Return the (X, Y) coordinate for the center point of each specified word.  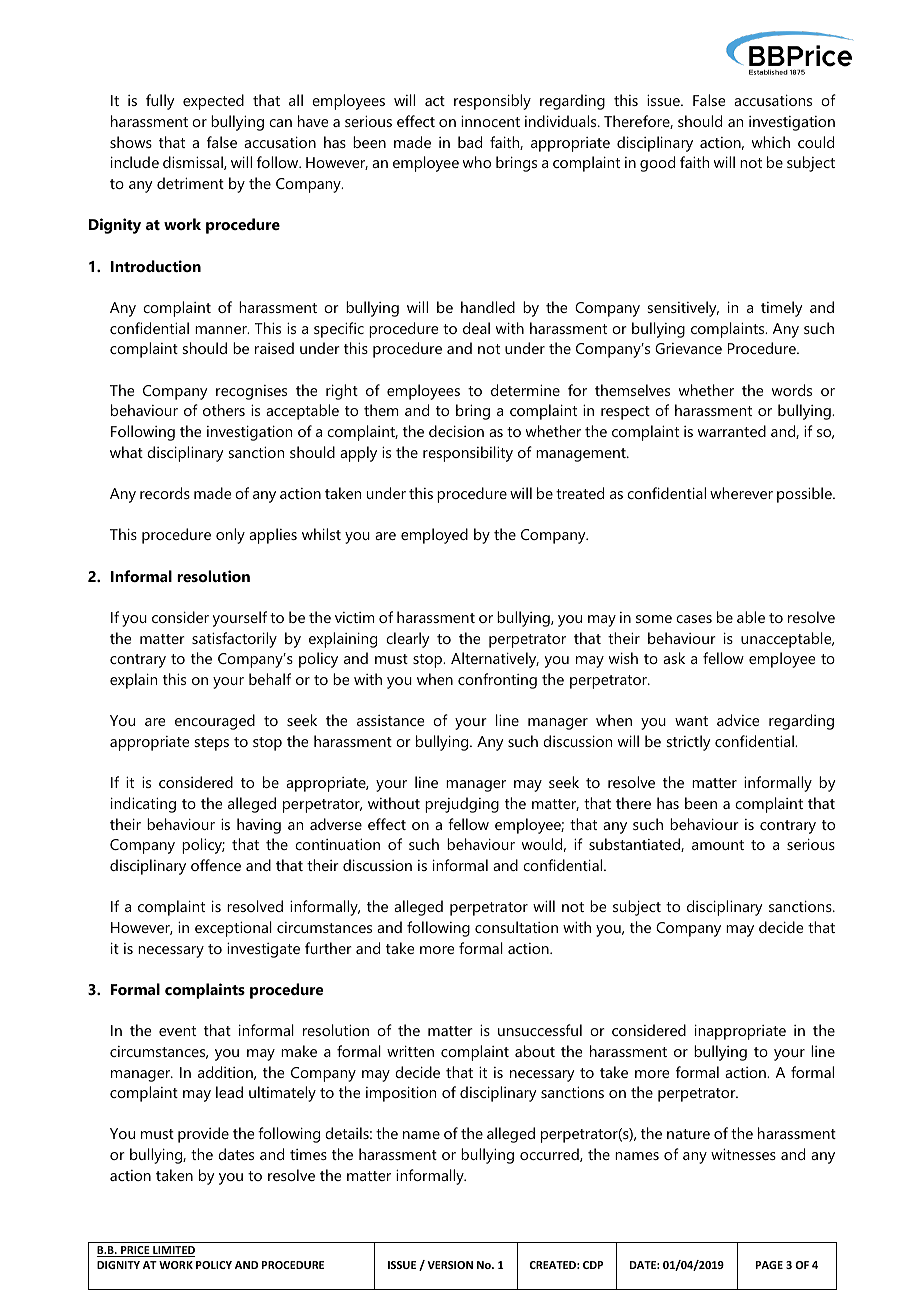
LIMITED (173, 1251)
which (771, 142)
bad (470, 142)
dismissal (194, 163)
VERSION (450, 1265)
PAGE (769, 1265)
